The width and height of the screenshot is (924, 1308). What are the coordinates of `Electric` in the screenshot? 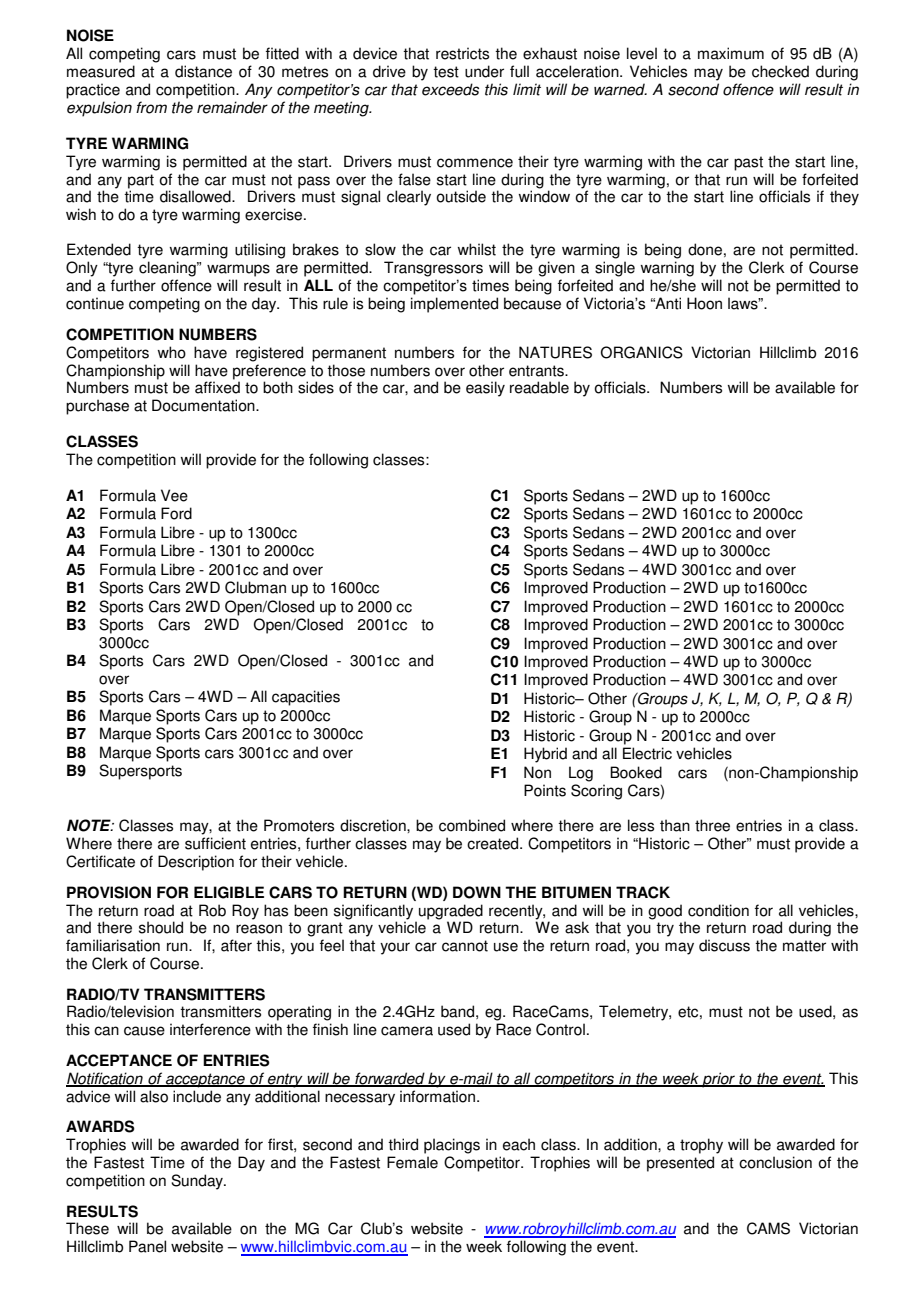 It's located at (647, 753).
